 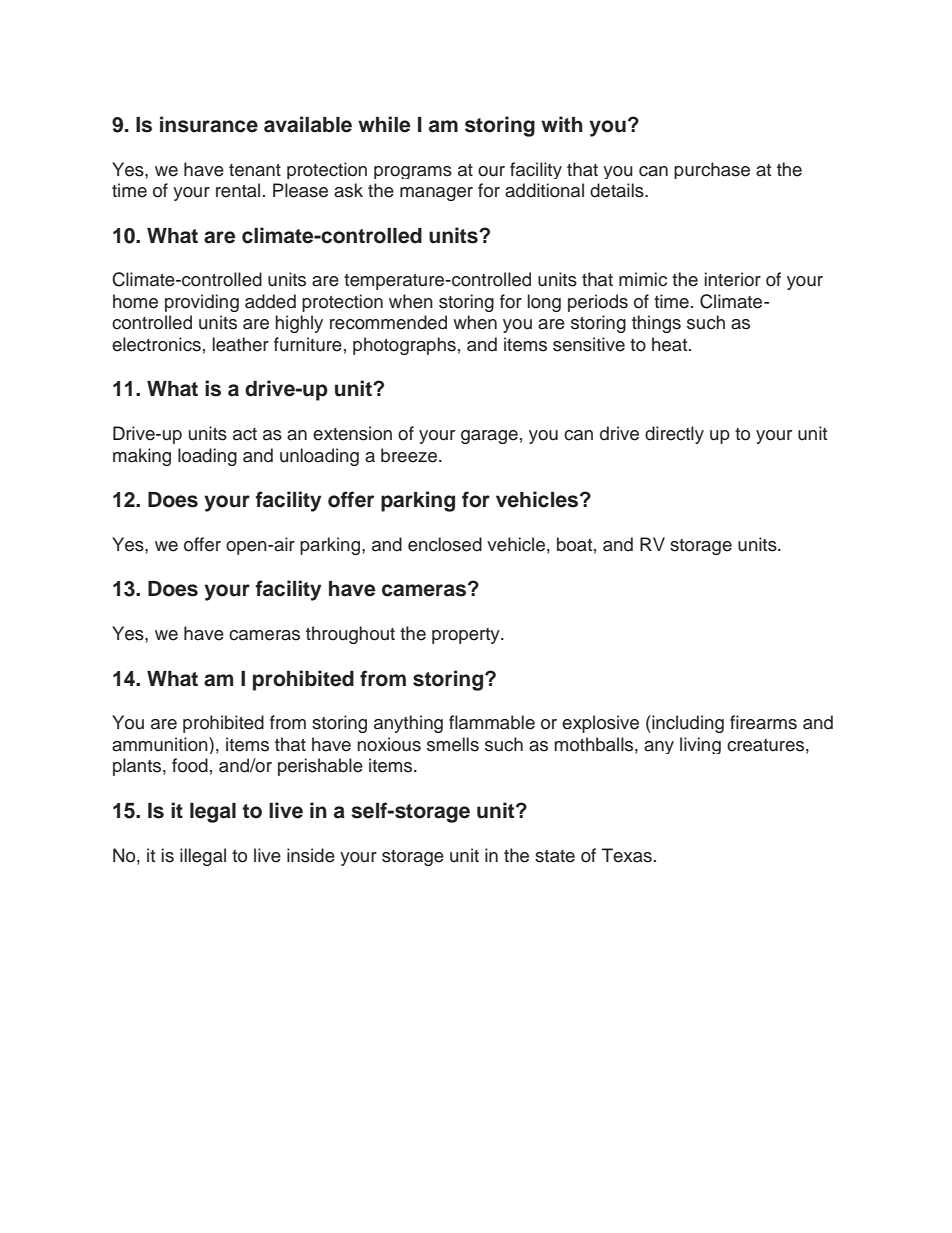 I want to click on making, so click(x=142, y=457).
